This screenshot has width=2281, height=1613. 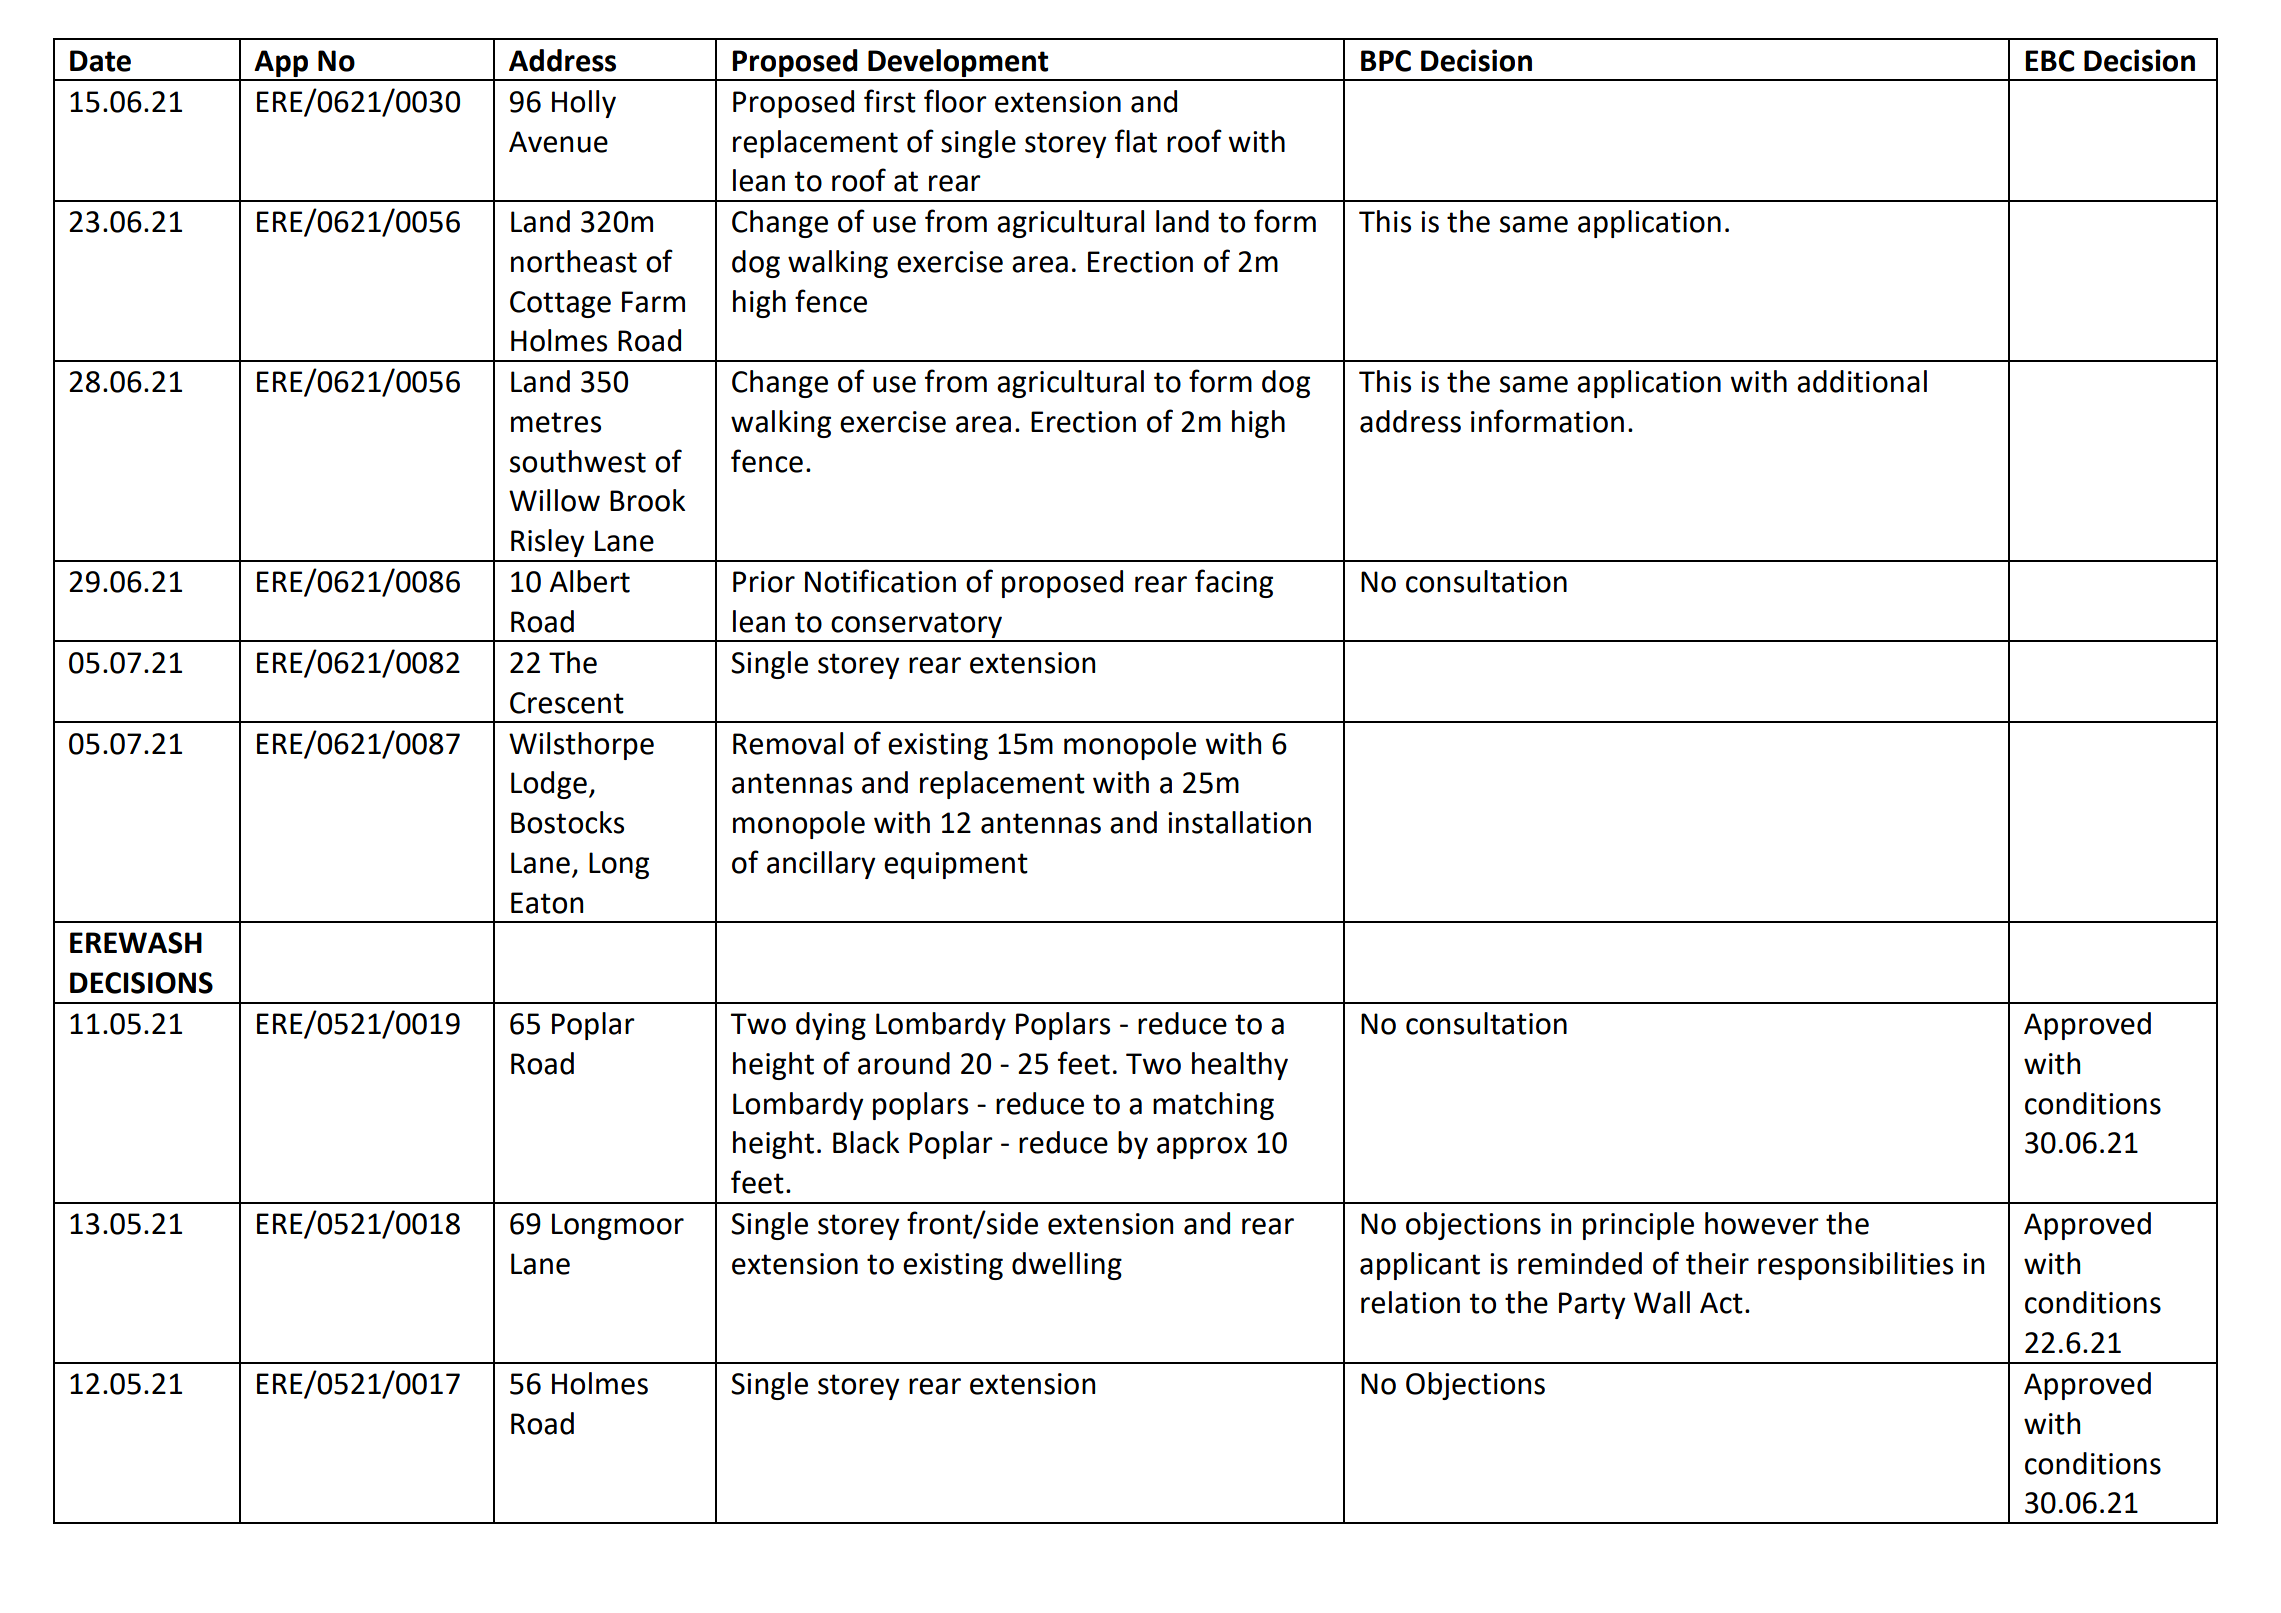 I want to click on Black, so click(x=866, y=1142).
